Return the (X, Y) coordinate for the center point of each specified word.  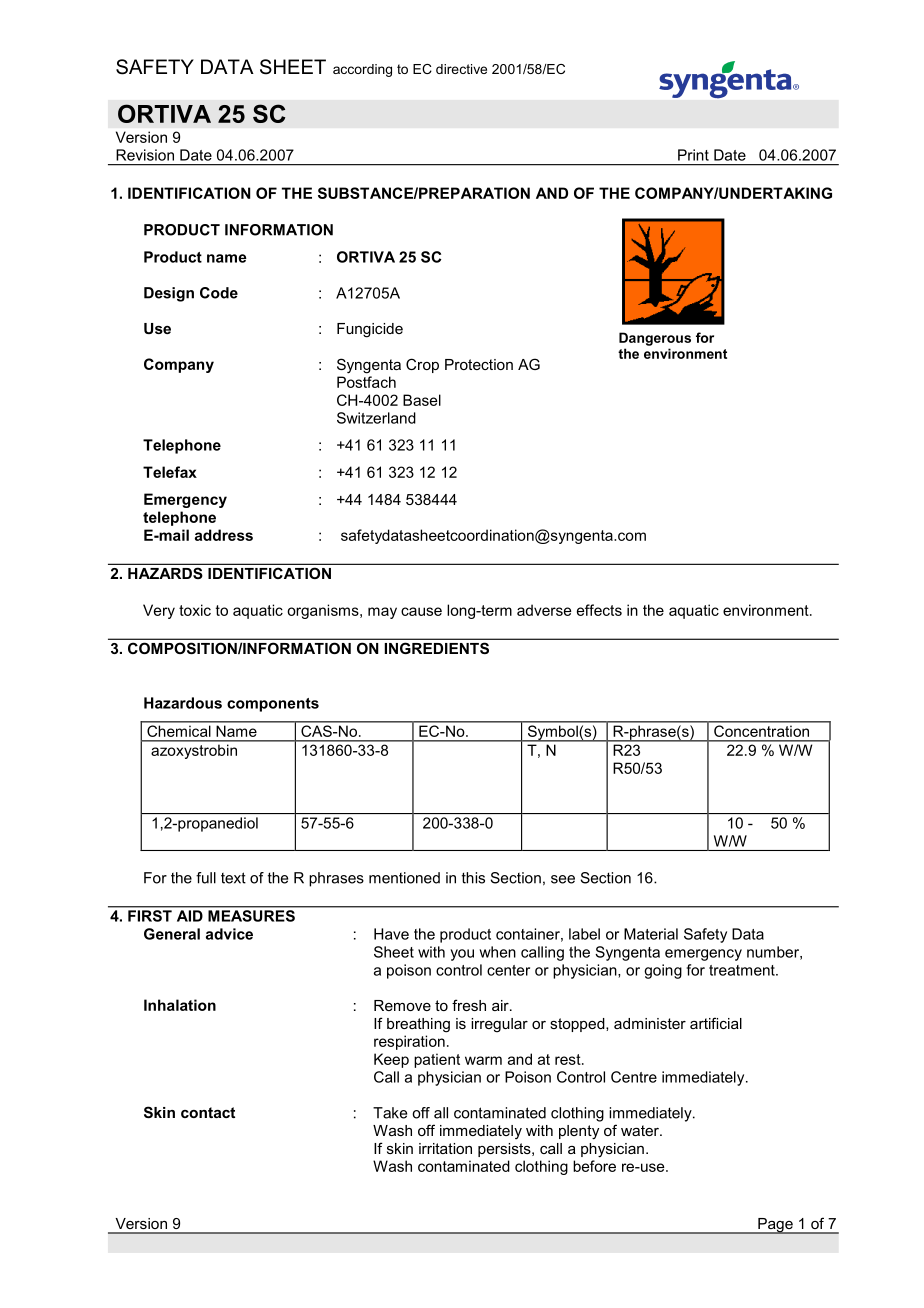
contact (208, 1112)
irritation (445, 1148)
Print (693, 155)
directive (461, 69)
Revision (145, 155)
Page (775, 1226)
